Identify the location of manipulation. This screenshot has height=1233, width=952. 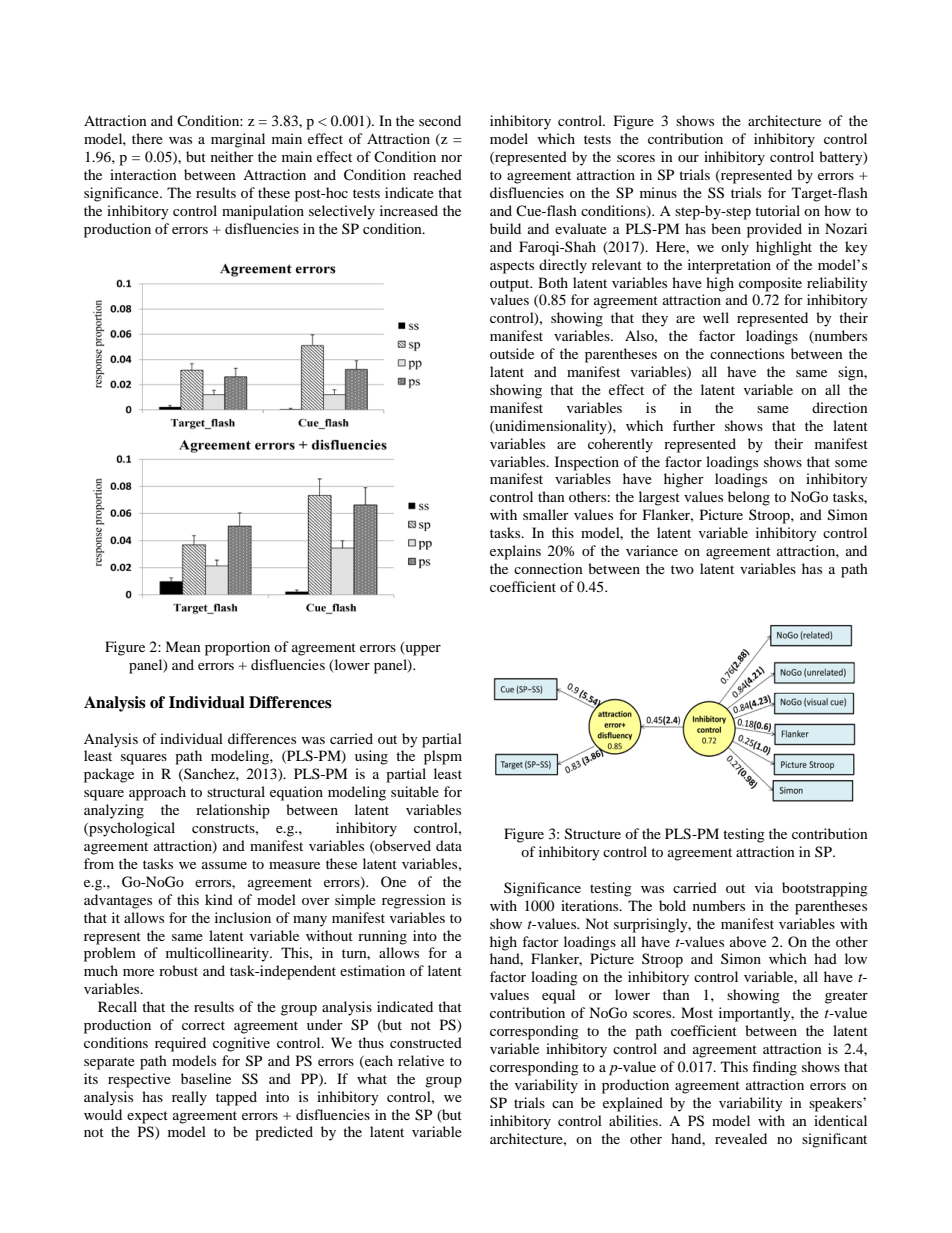
(263, 212).
